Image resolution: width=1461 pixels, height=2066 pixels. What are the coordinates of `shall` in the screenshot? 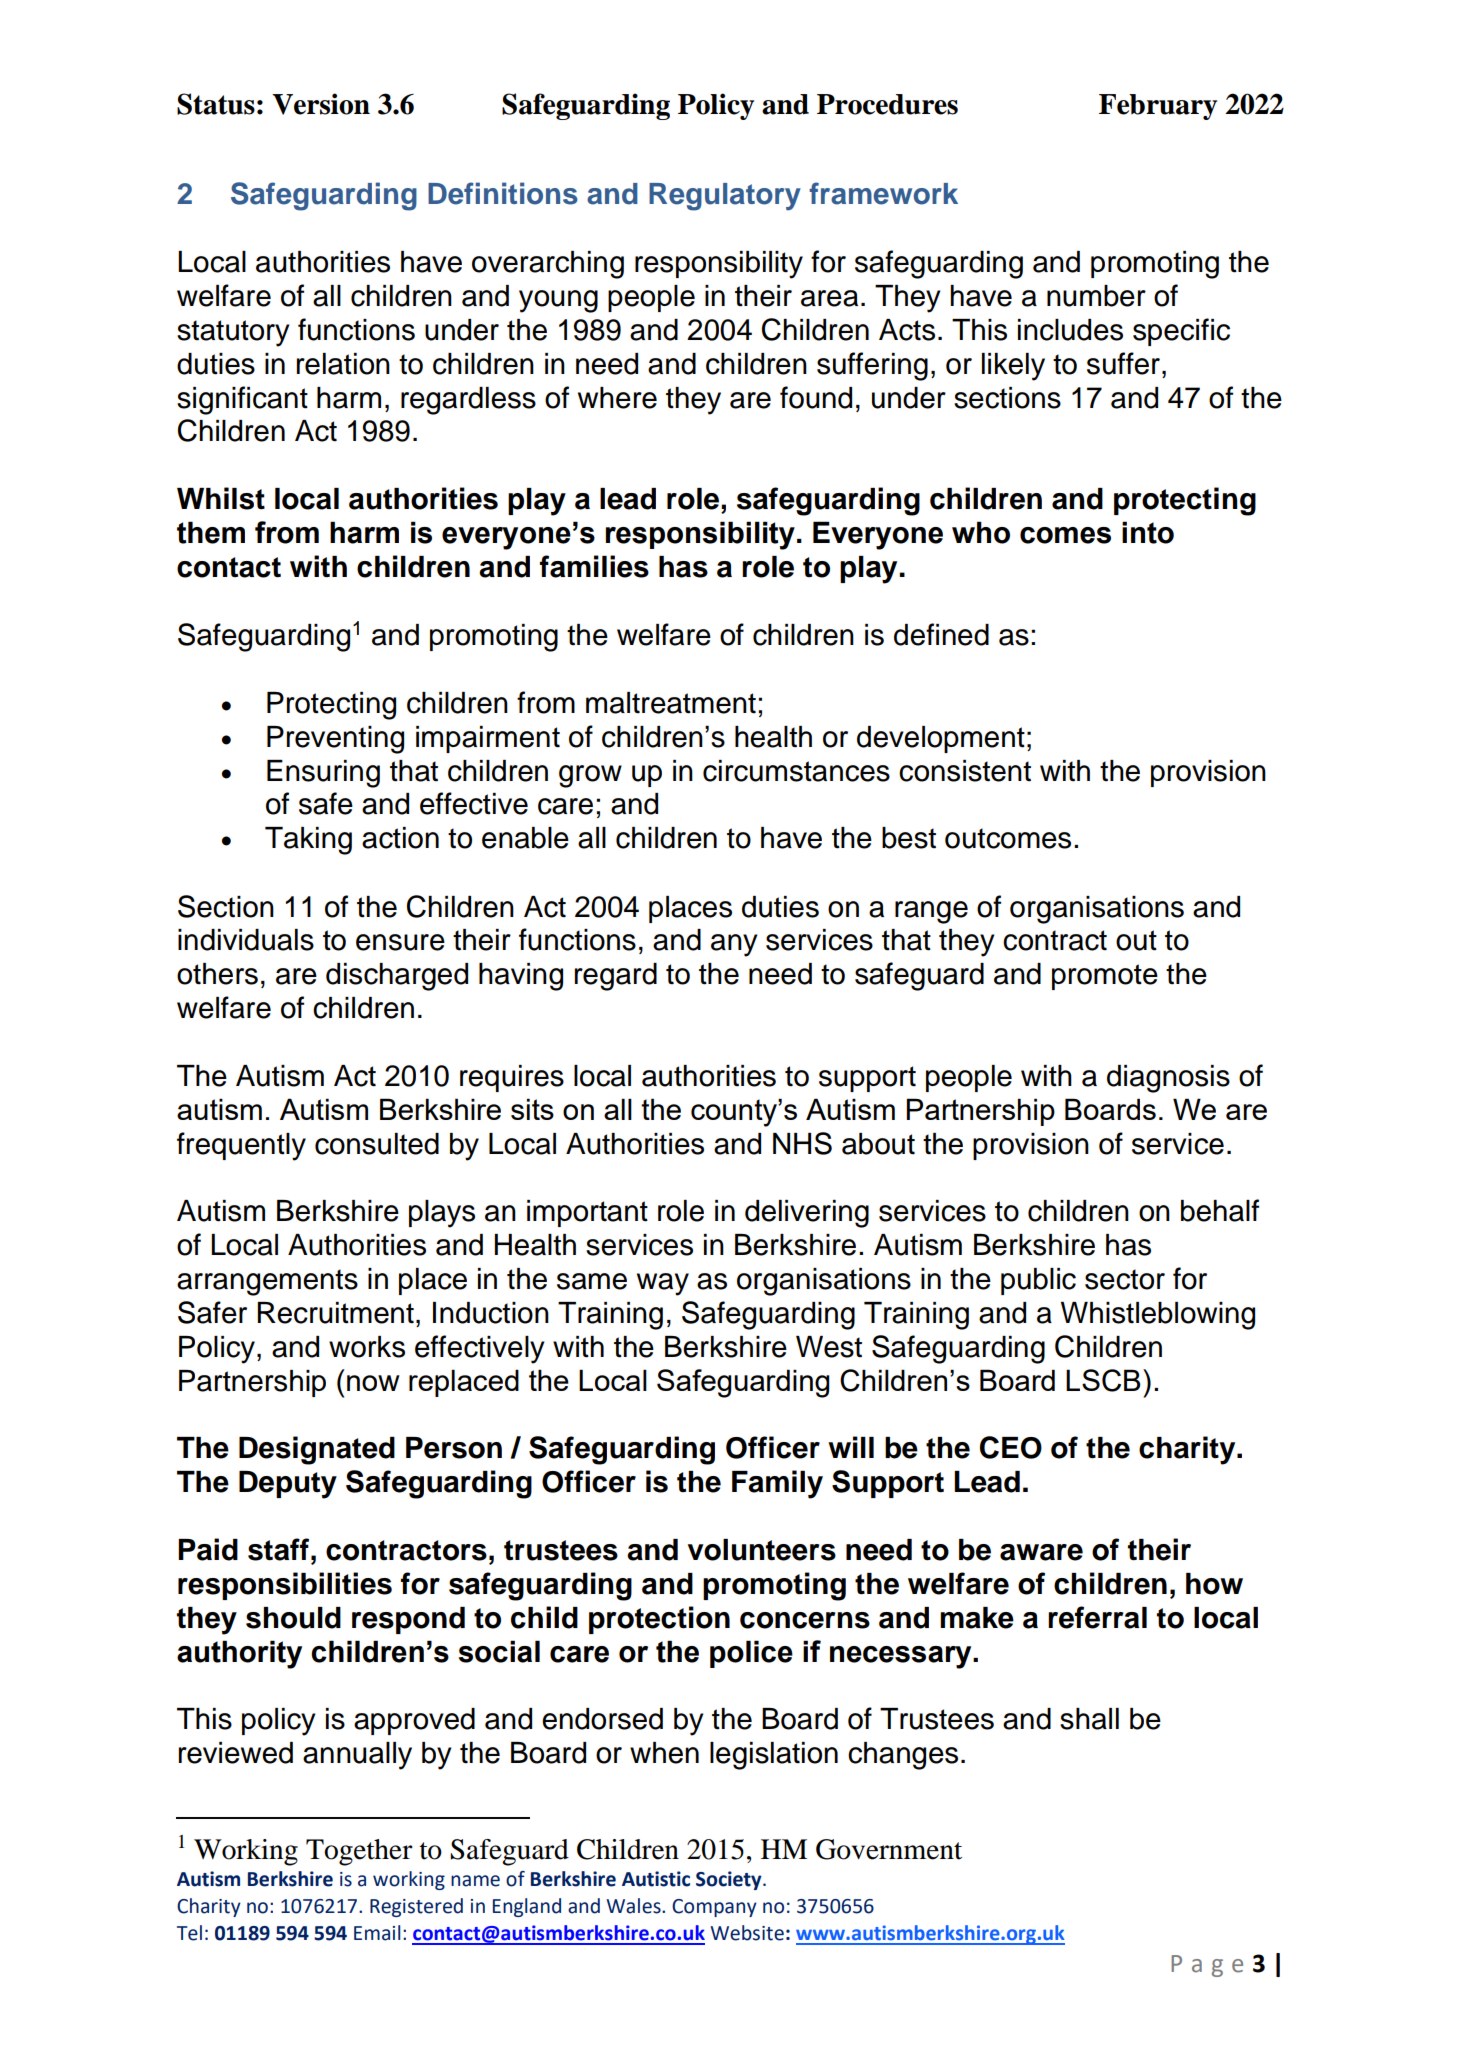 It's located at (1089, 1719).
